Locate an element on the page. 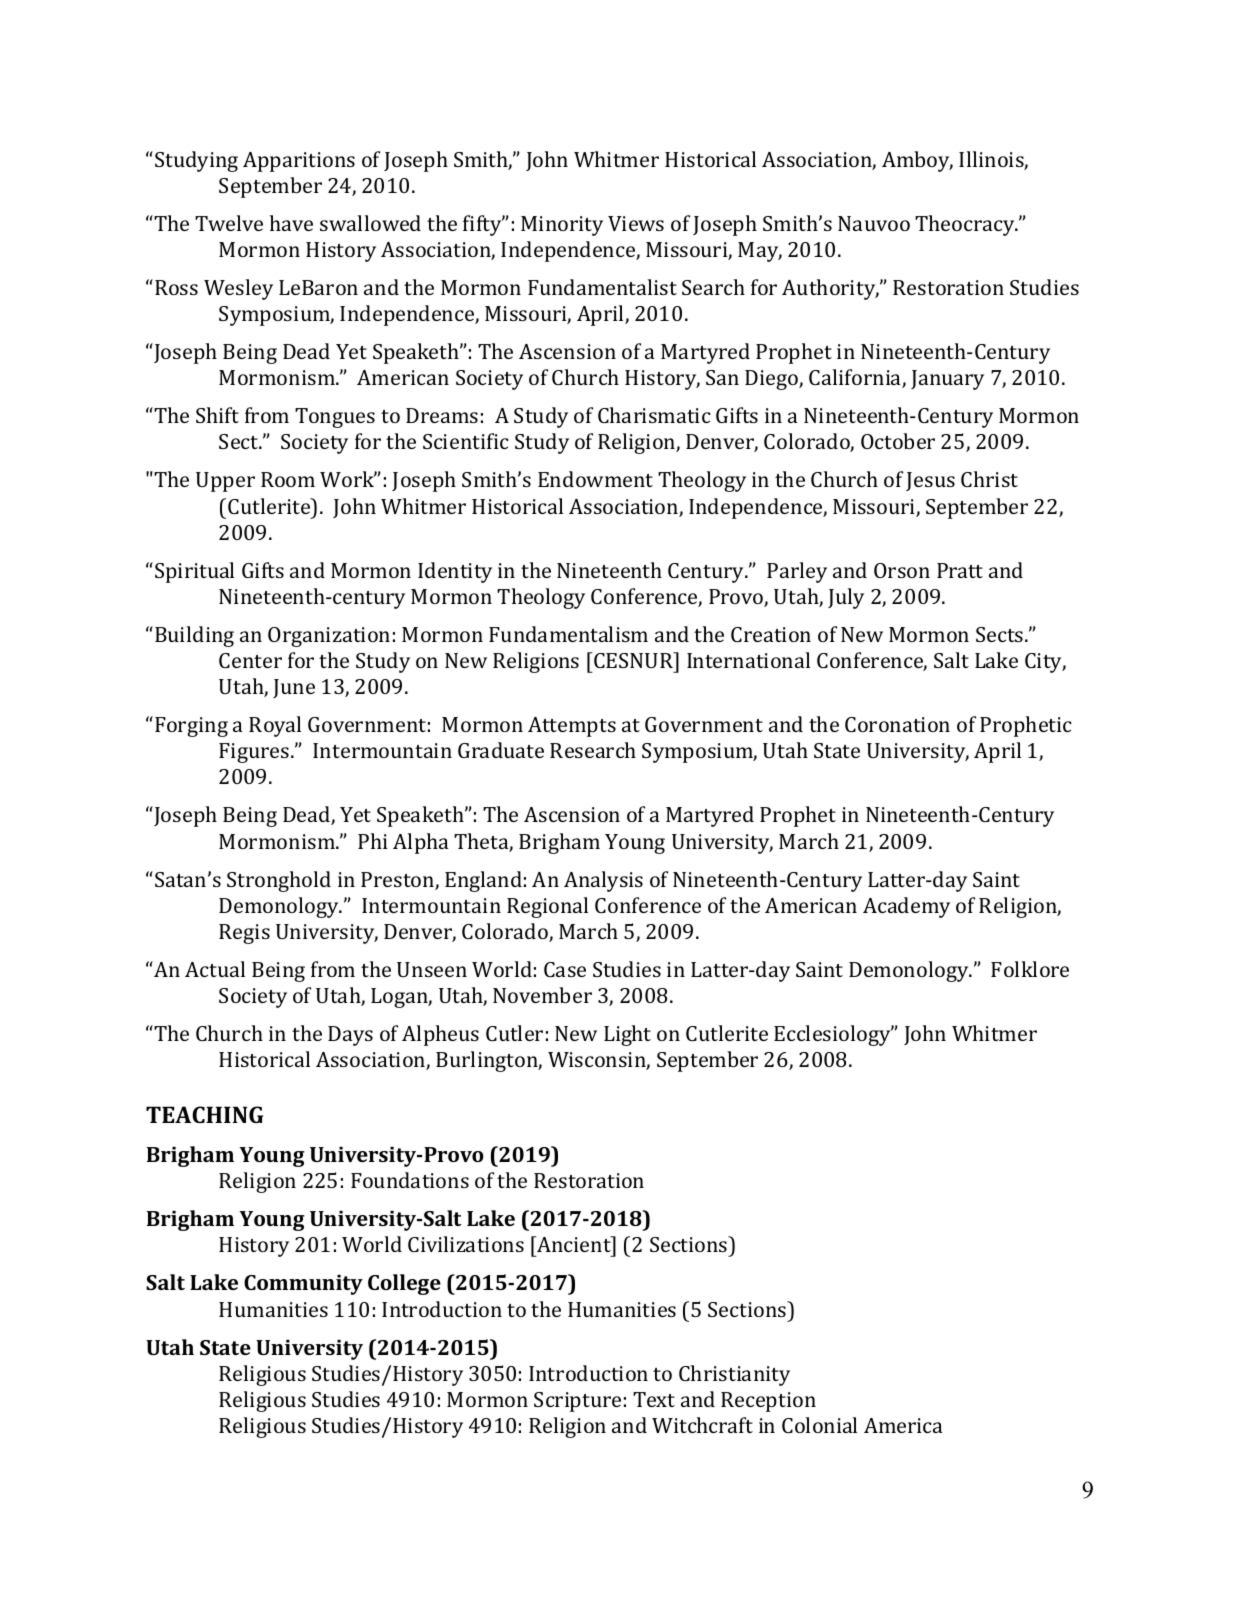  Scripture is located at coordinates (577, 1402).
